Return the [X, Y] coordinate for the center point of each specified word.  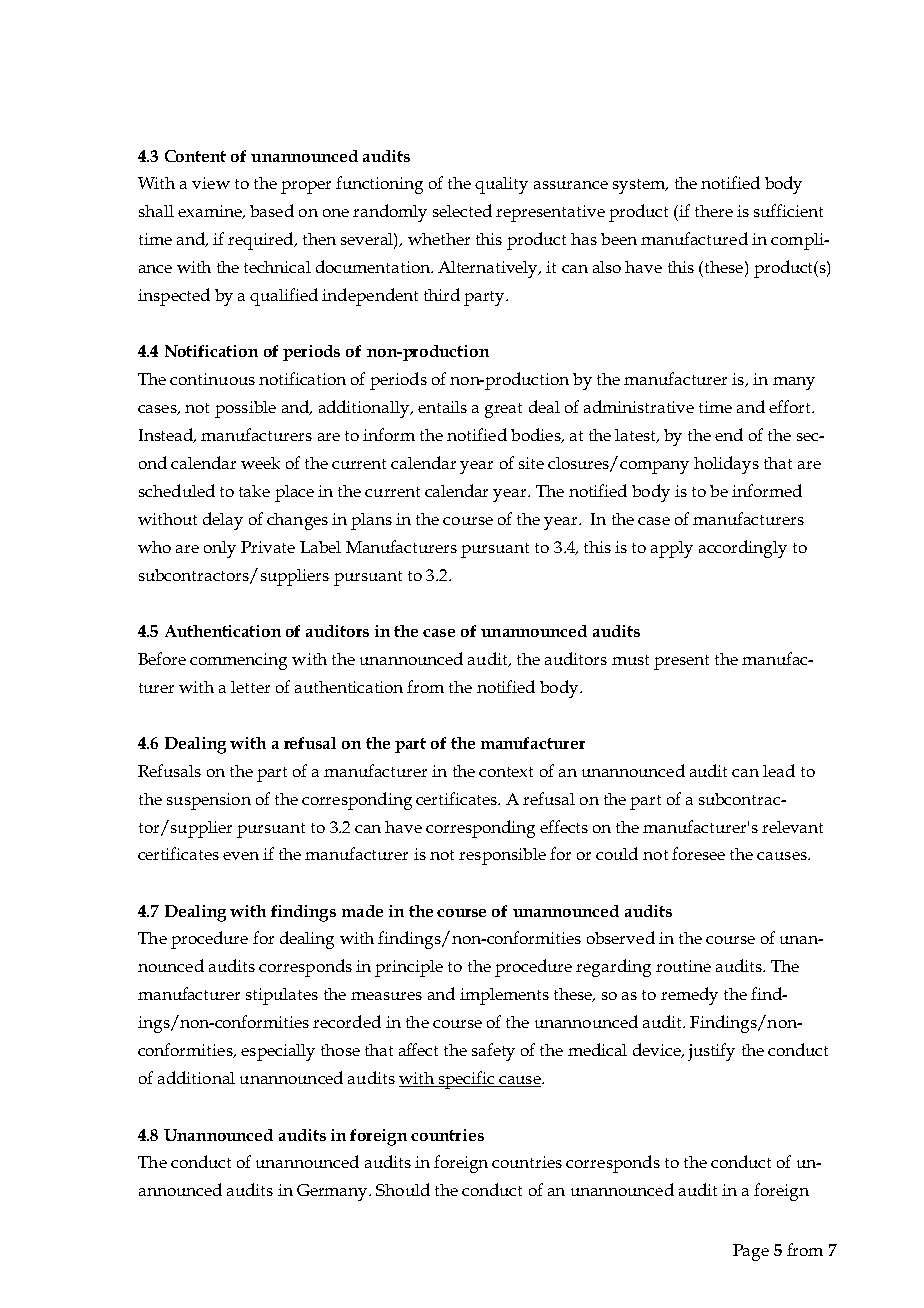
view [211, 183]
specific [466, 1080]
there [714, 211]
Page [751, 1252]
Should [403, 1189]
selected [462, 210]
